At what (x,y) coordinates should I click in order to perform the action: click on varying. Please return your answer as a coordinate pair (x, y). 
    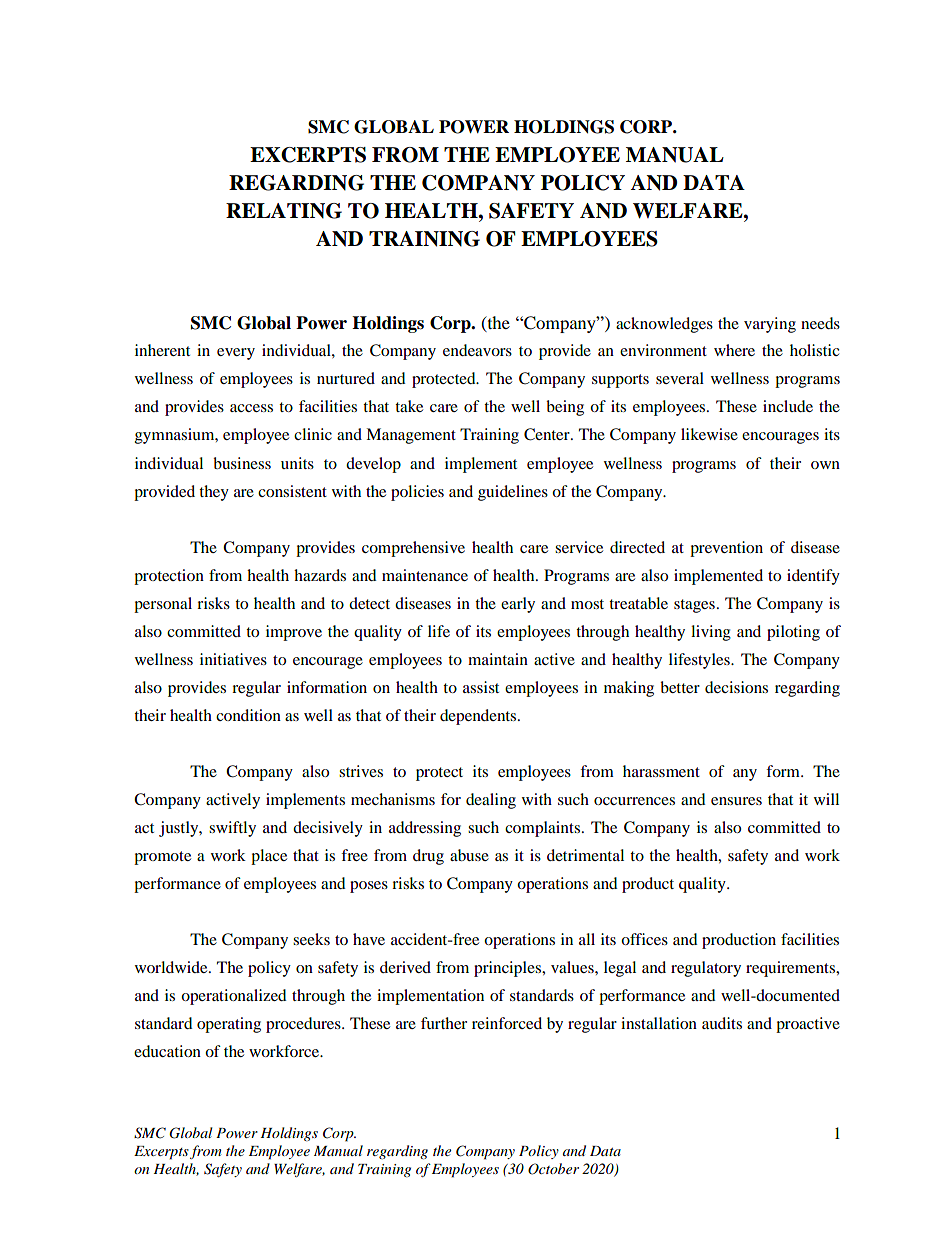
    Looking at the image, I should click on (770, 325).
